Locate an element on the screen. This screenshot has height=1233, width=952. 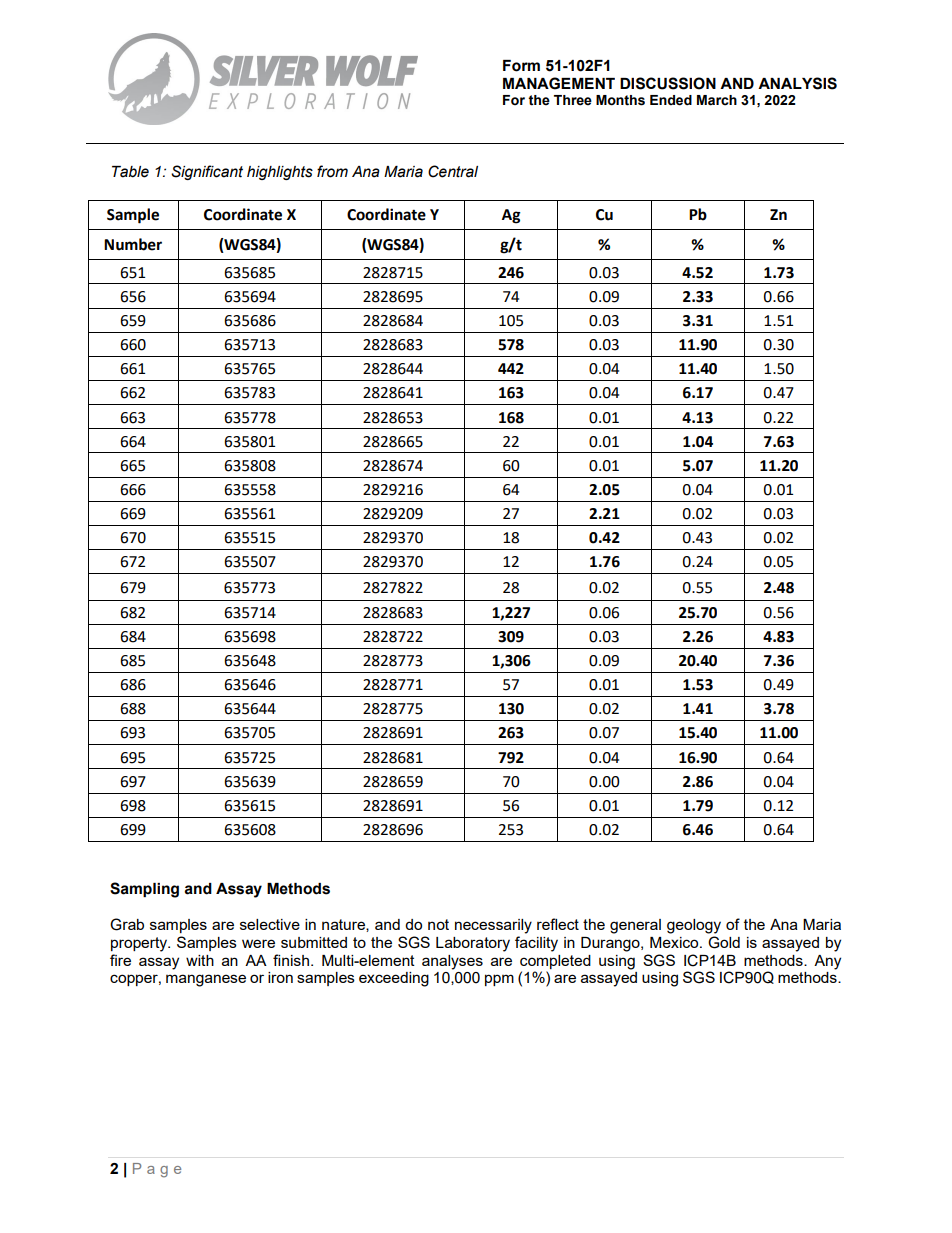
Page is located at coordinates (157, 1170).
